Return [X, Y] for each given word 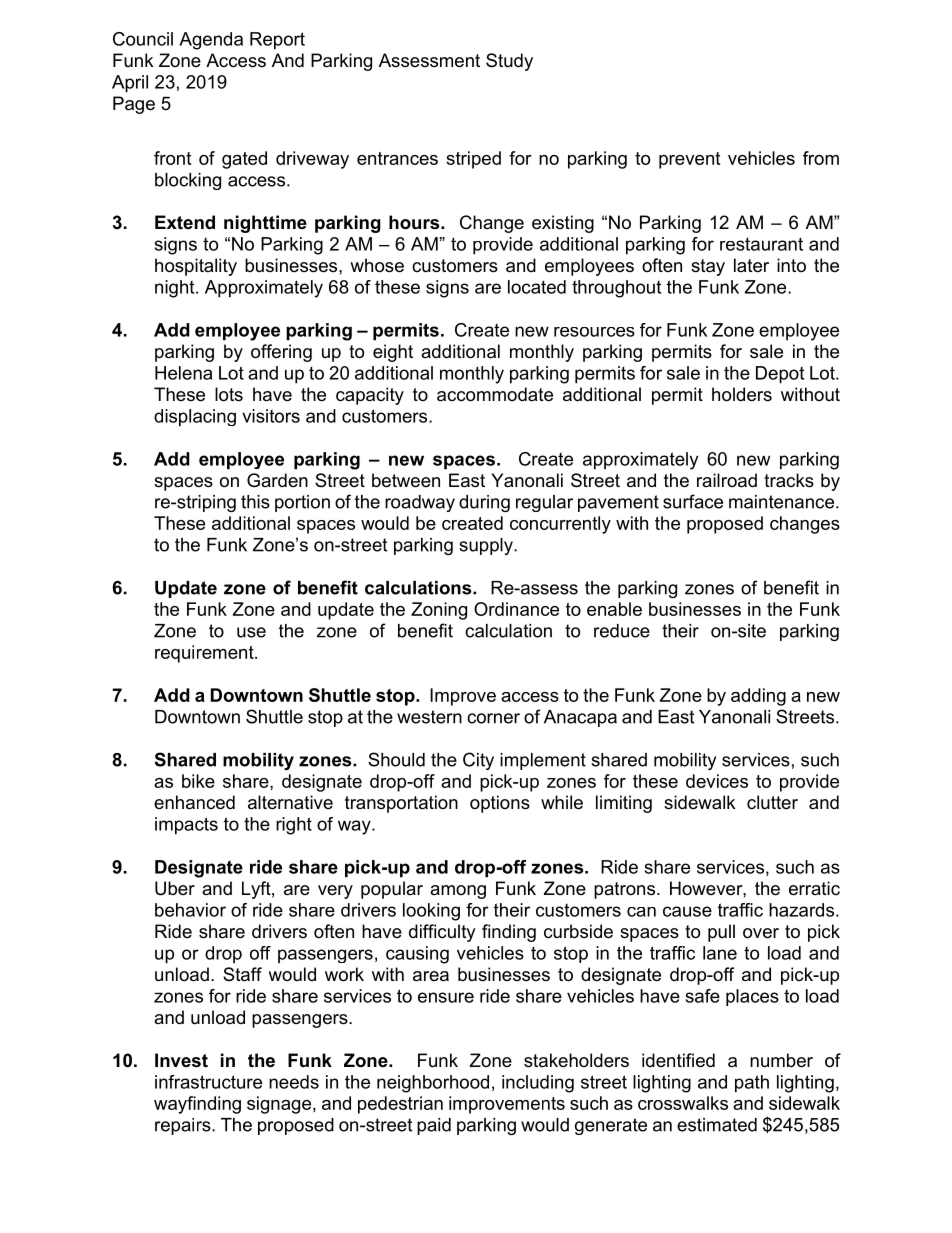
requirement [205, 654]
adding [758, 697]
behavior [190, 910]
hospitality [196, 267]
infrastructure [208, 1082]
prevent [689, 160]
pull [721, 933]
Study [509, 62]
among [458, 892]
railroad [727, 480]
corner [493, 718]
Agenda [211, 41]
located [537, 287]
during [484, 503]
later [751, 265]
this [255, 502]
